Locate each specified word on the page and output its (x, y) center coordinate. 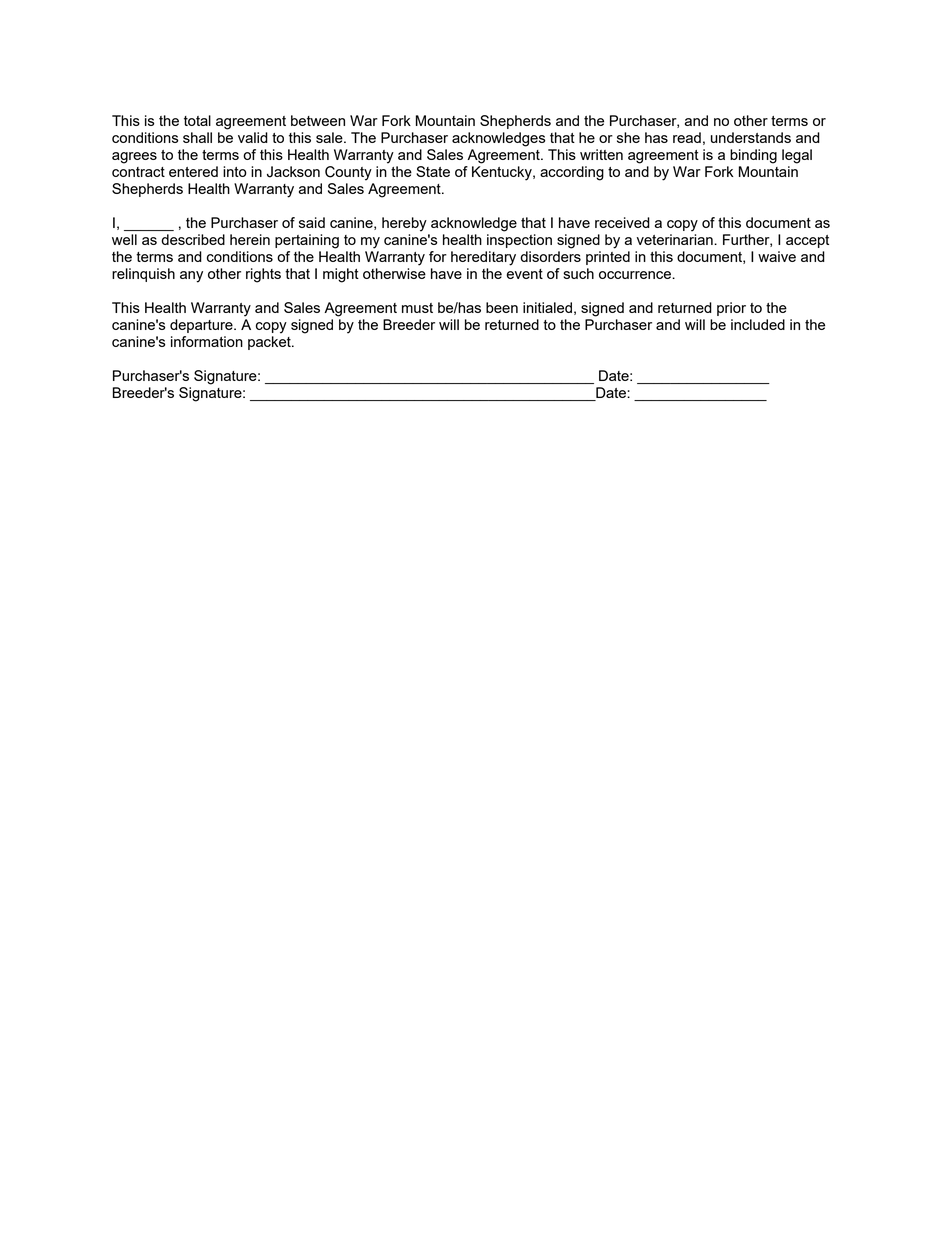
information (207, 341)
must (417, 308)
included (758, 324)
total (197, 120)
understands (751, 137)
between (318, 120)
